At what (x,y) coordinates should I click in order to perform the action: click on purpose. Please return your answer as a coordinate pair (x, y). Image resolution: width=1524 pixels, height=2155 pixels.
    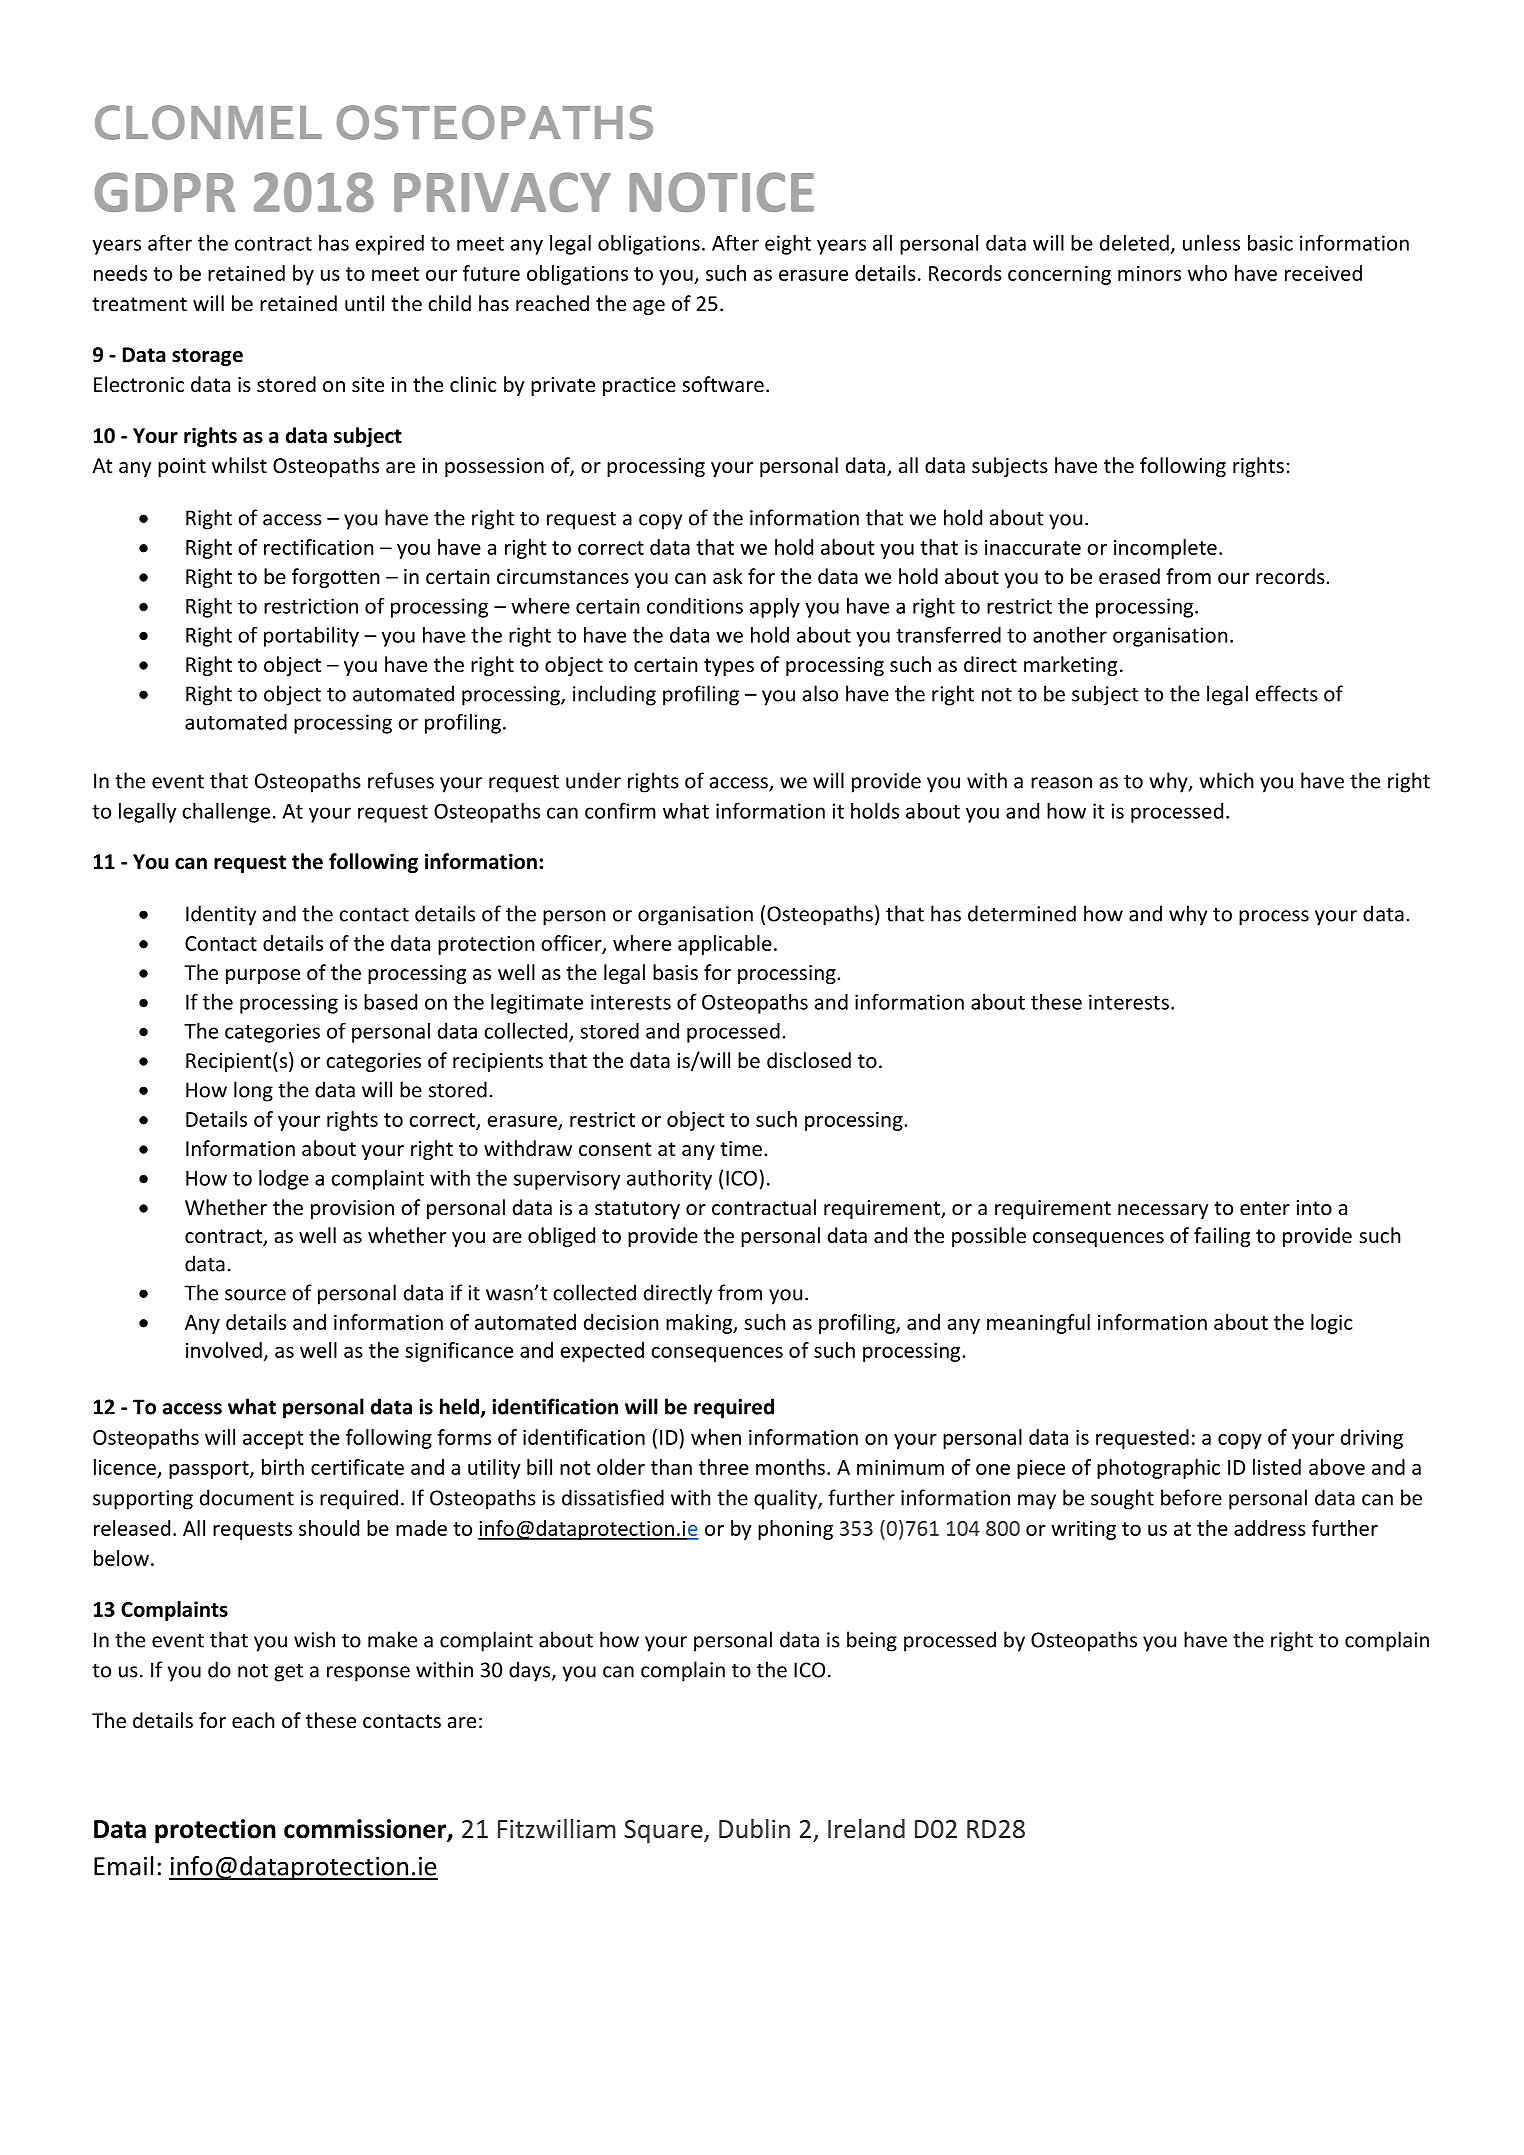
    Looking at the image, I should click on (263, 976).
